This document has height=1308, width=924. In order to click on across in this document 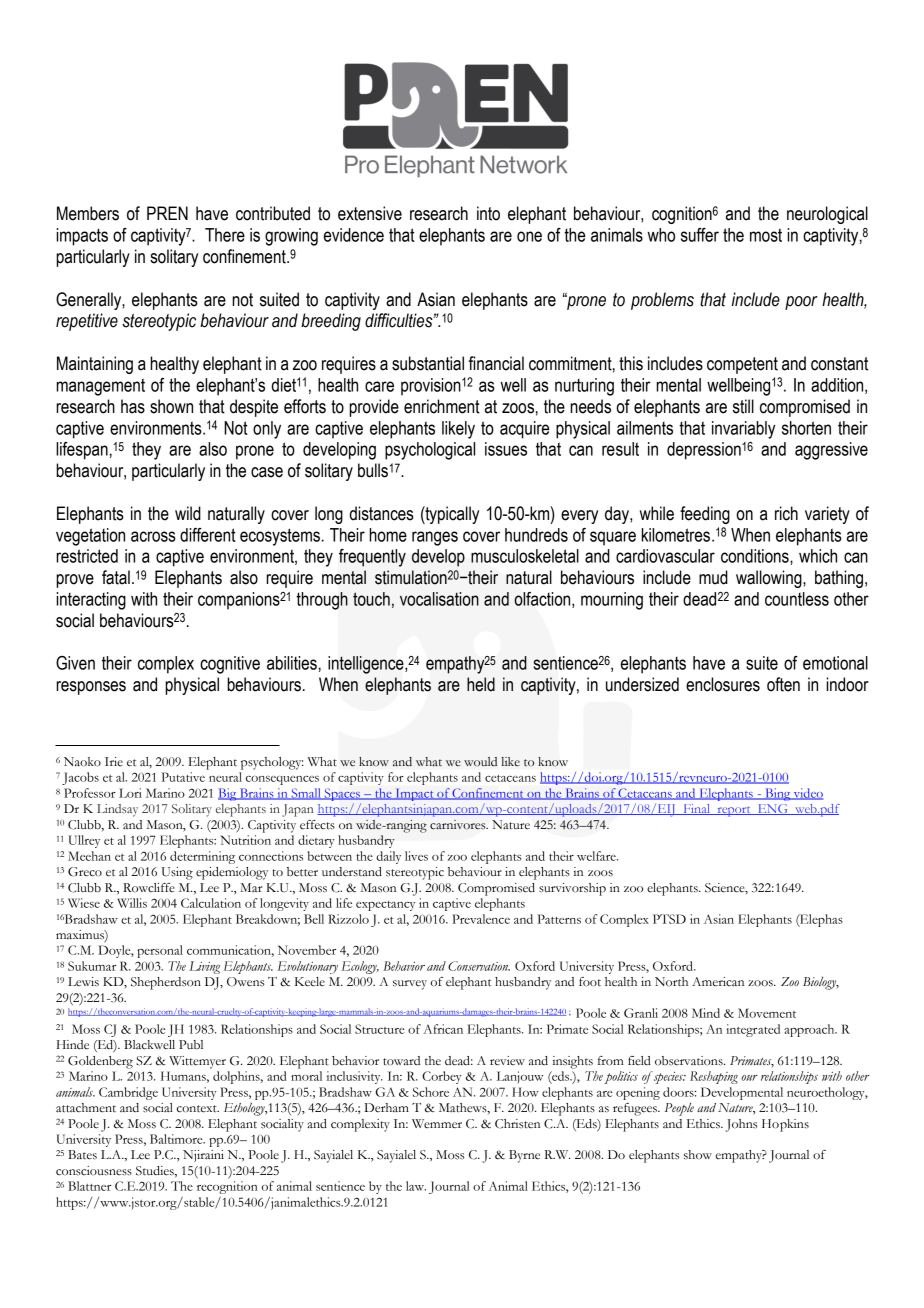, I will do `click(153, 536)`.
